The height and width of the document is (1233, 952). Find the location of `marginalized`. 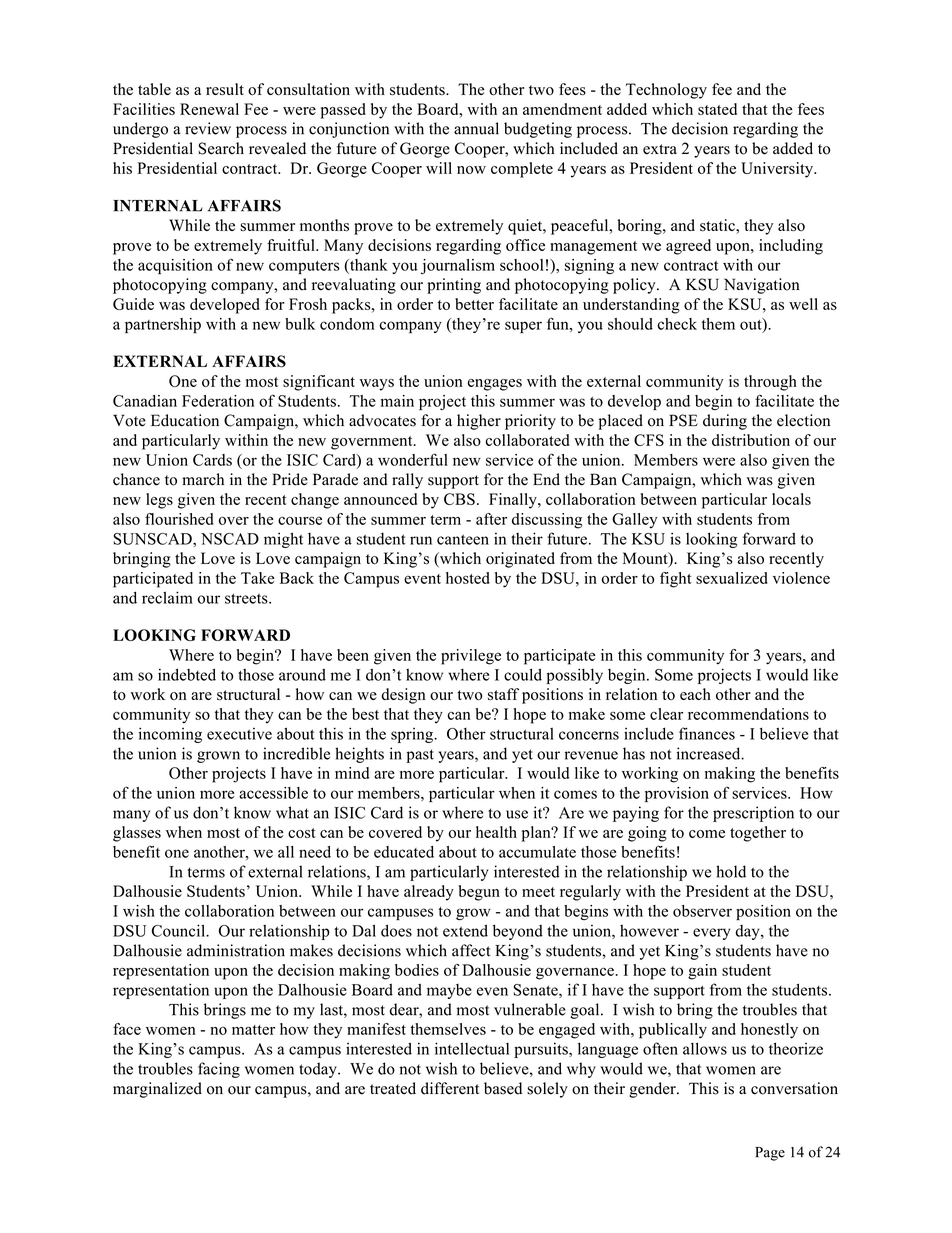

marginalized is located at coordinates (157, 1090).
